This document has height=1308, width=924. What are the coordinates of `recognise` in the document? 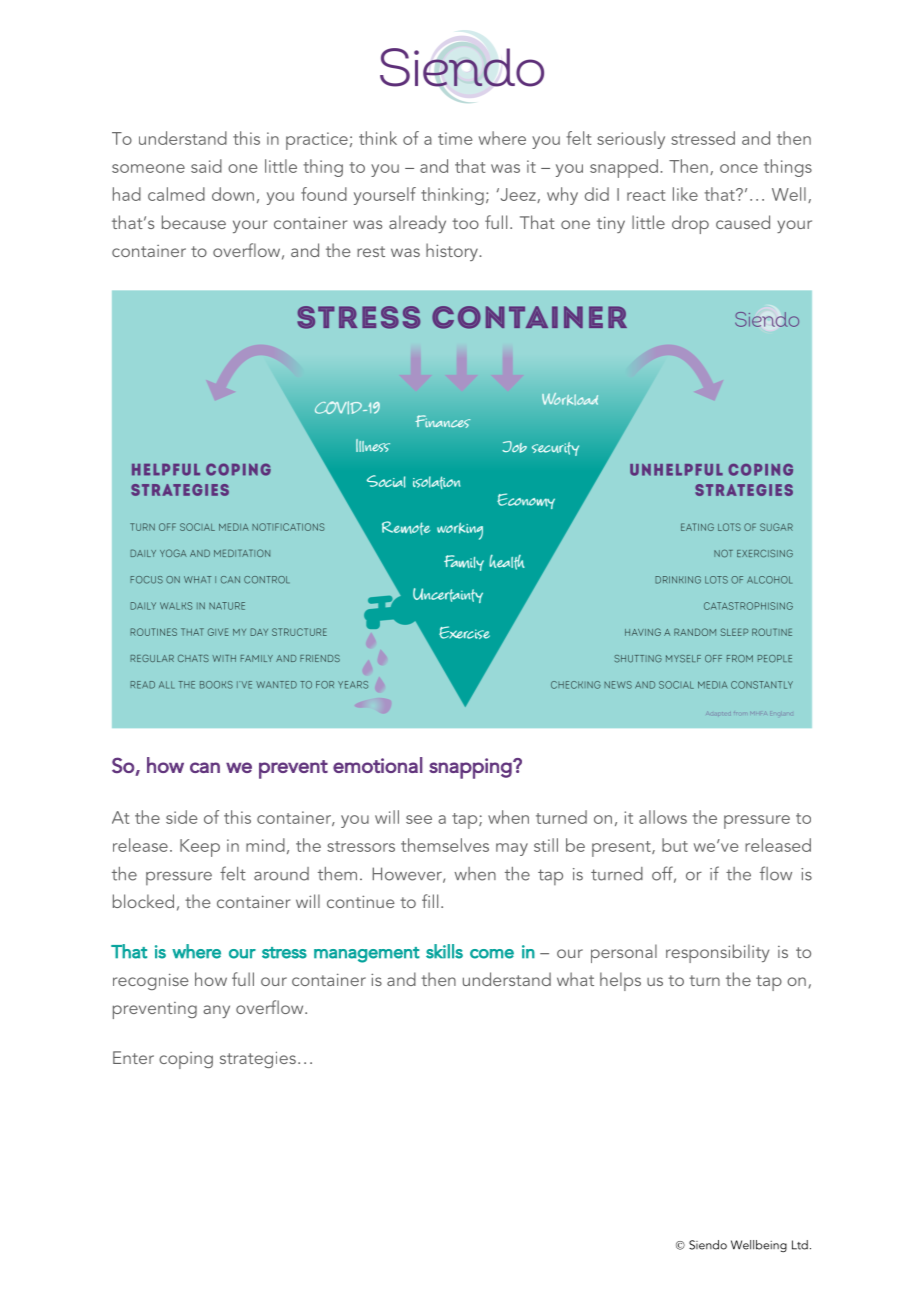 It's located at (151, 981).
